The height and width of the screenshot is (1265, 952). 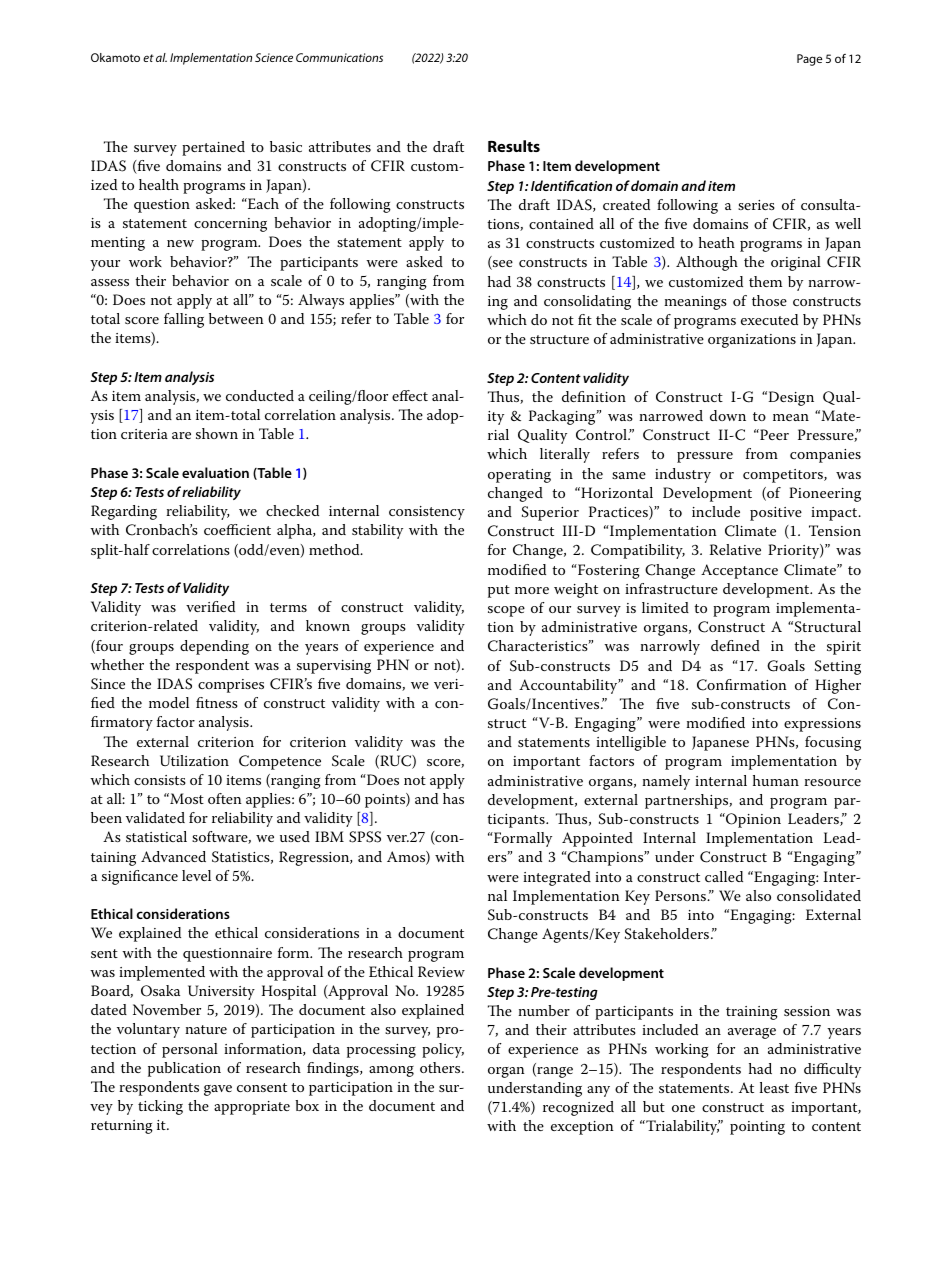 What do you see at coordinates (809, 60) in the screenshot?
I see `Page` at bounding box center [809, 60].
